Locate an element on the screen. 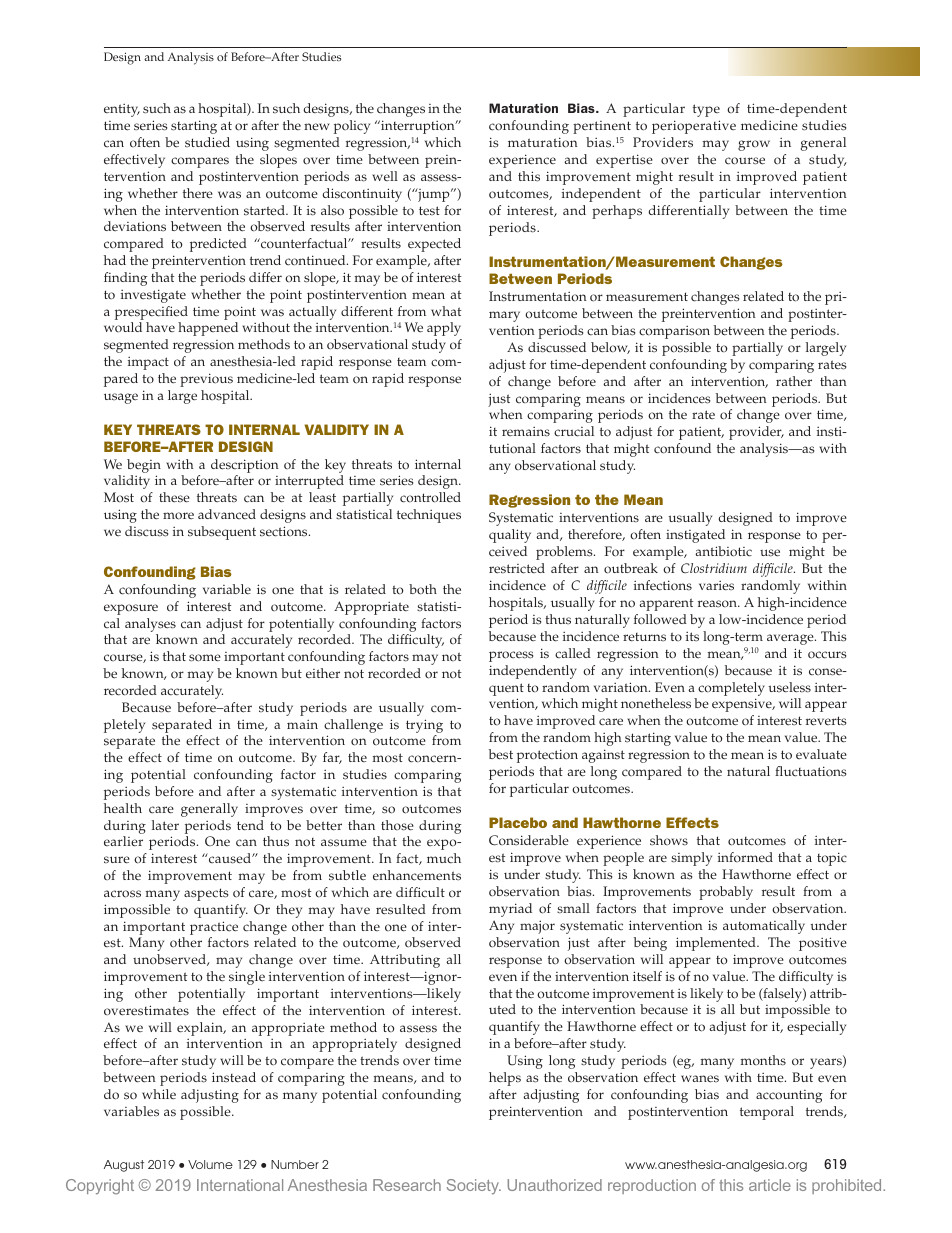 The width and height of the screenshot is (952, 1233). Volume is located at coordinates (210, 1164).
